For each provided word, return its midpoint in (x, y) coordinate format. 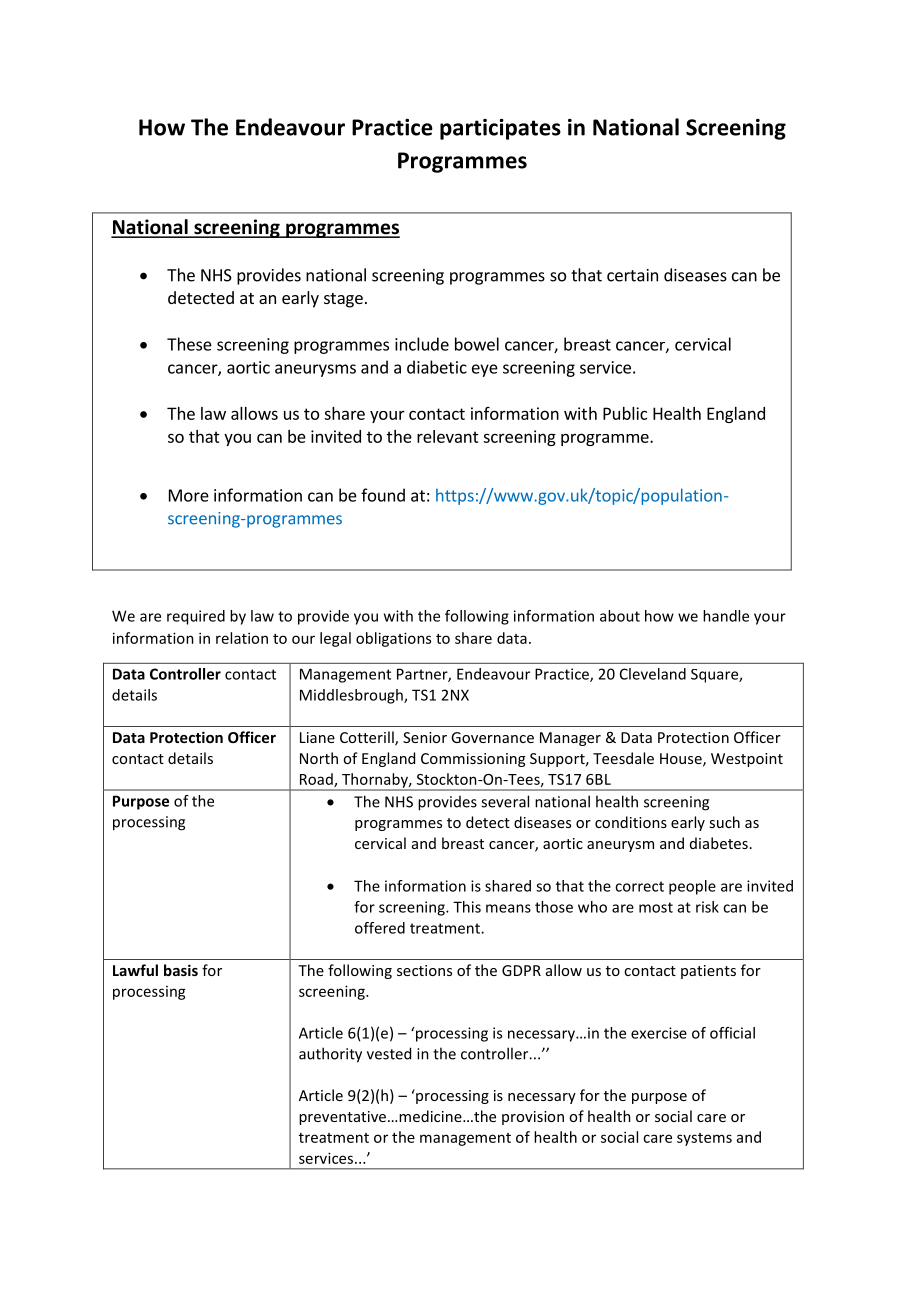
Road (317, 780)
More (189, 495)
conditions (631, 822)
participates (500, 129)
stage (343, 300)
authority (330, 1055)
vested (389, 1053)
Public (625, 413)
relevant (448, 436)
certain (632, 275)
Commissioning (473, 760)
